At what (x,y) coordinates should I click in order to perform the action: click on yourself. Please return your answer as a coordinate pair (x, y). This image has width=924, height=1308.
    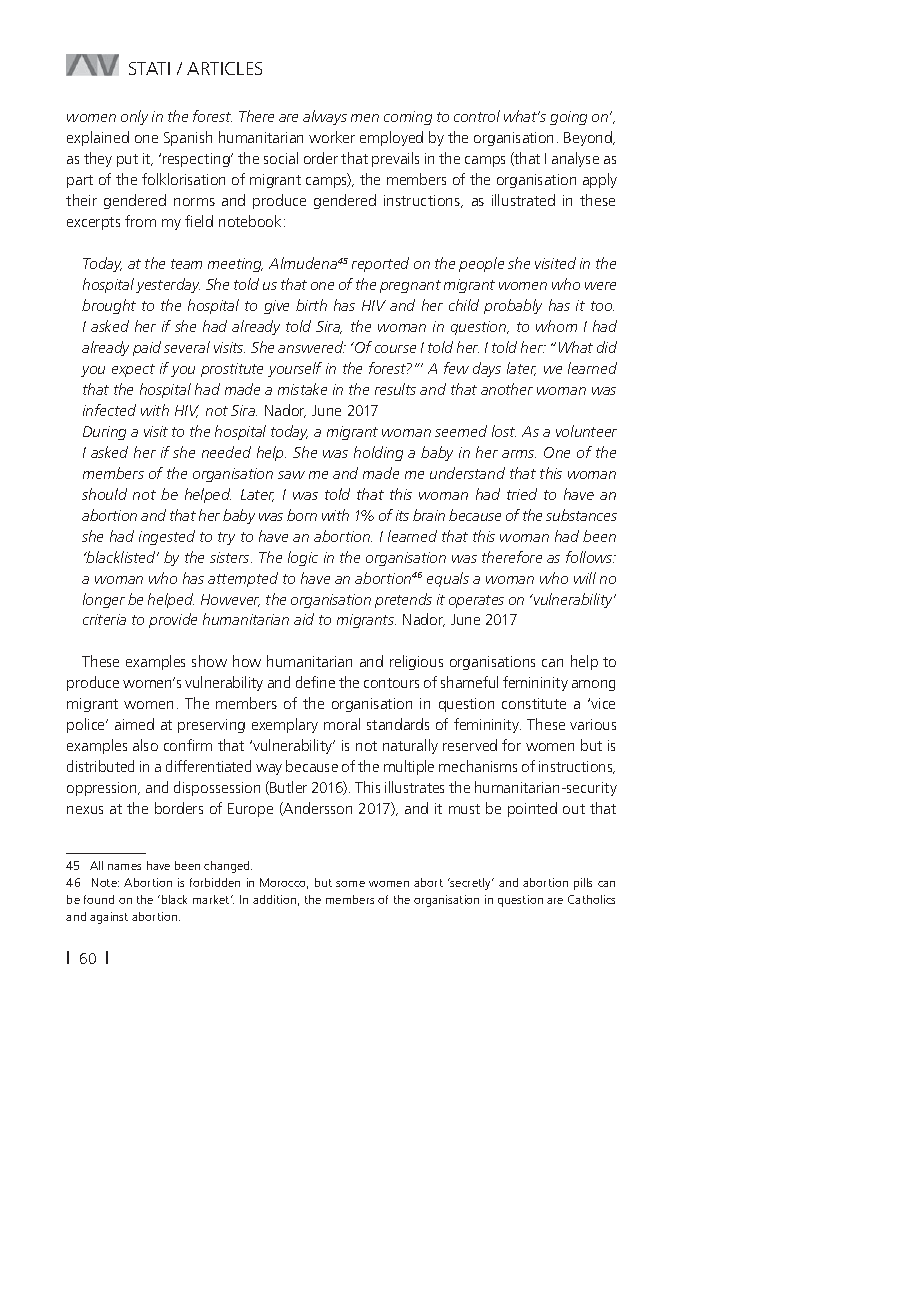
    Looking at the image, I should click on (295, 369).
